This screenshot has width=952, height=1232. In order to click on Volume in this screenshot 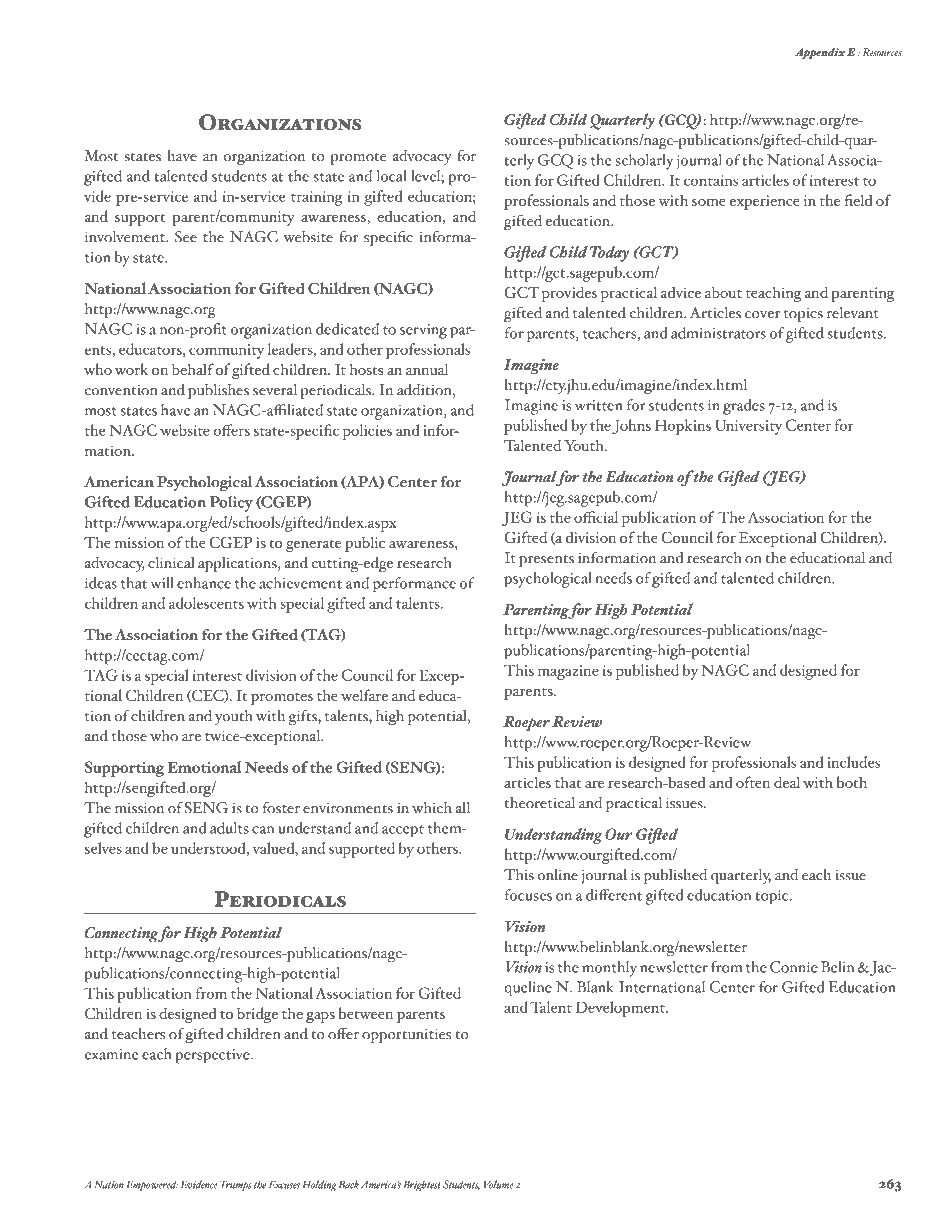, I will do `click(499, 1184)`.
